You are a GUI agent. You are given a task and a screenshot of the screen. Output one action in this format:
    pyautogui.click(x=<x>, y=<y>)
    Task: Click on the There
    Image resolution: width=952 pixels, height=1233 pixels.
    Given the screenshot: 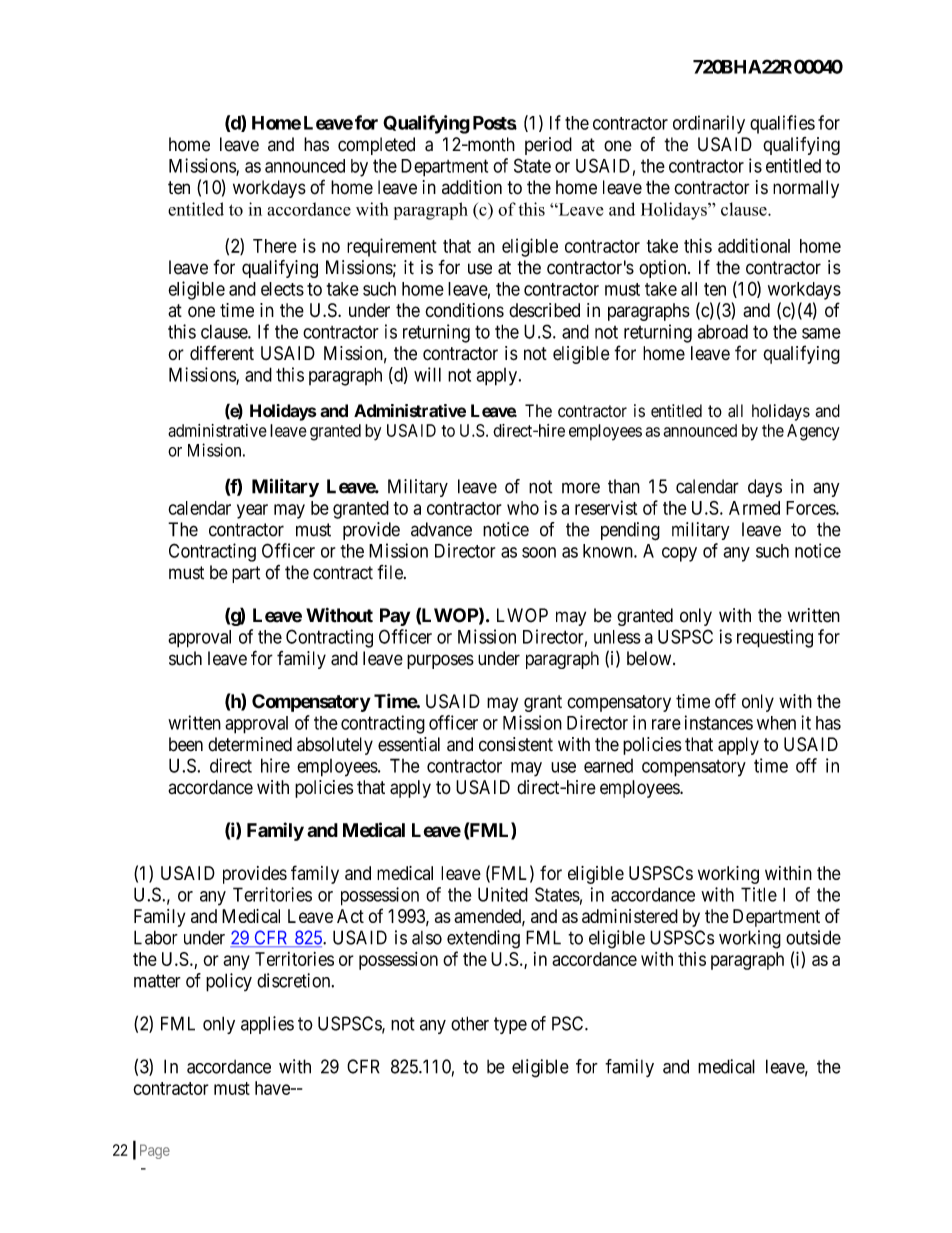 What is the action you would take?
    pyautogui.click(x=275, y=246)
